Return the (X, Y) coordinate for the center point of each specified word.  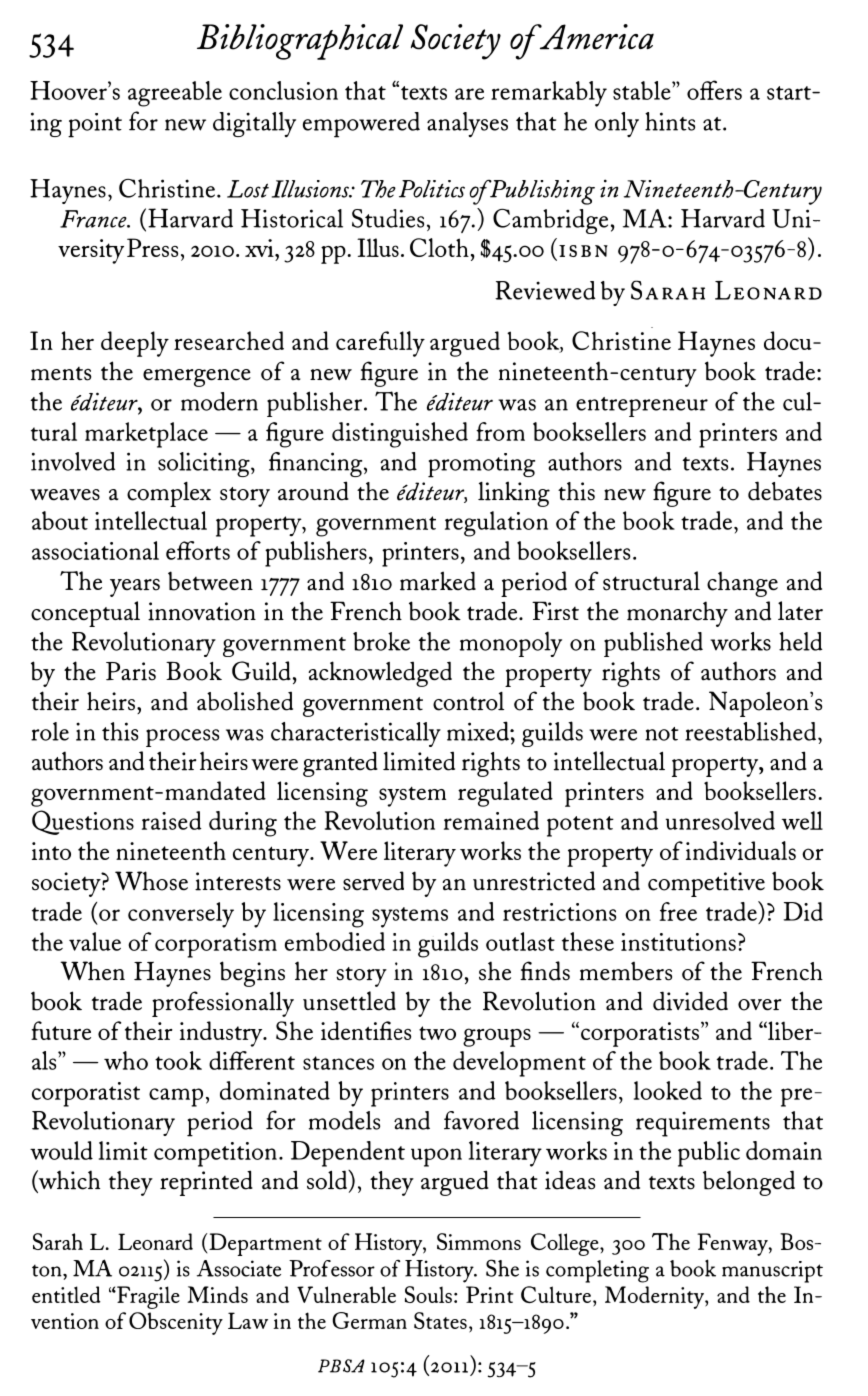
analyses (467, 124)
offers (714, 90)
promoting (481, 465)
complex (169, 494)
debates (785, 491)
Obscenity (176, 1323)
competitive (706, 884)
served (373, 881)
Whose (151, 881)
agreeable (175, 94)
